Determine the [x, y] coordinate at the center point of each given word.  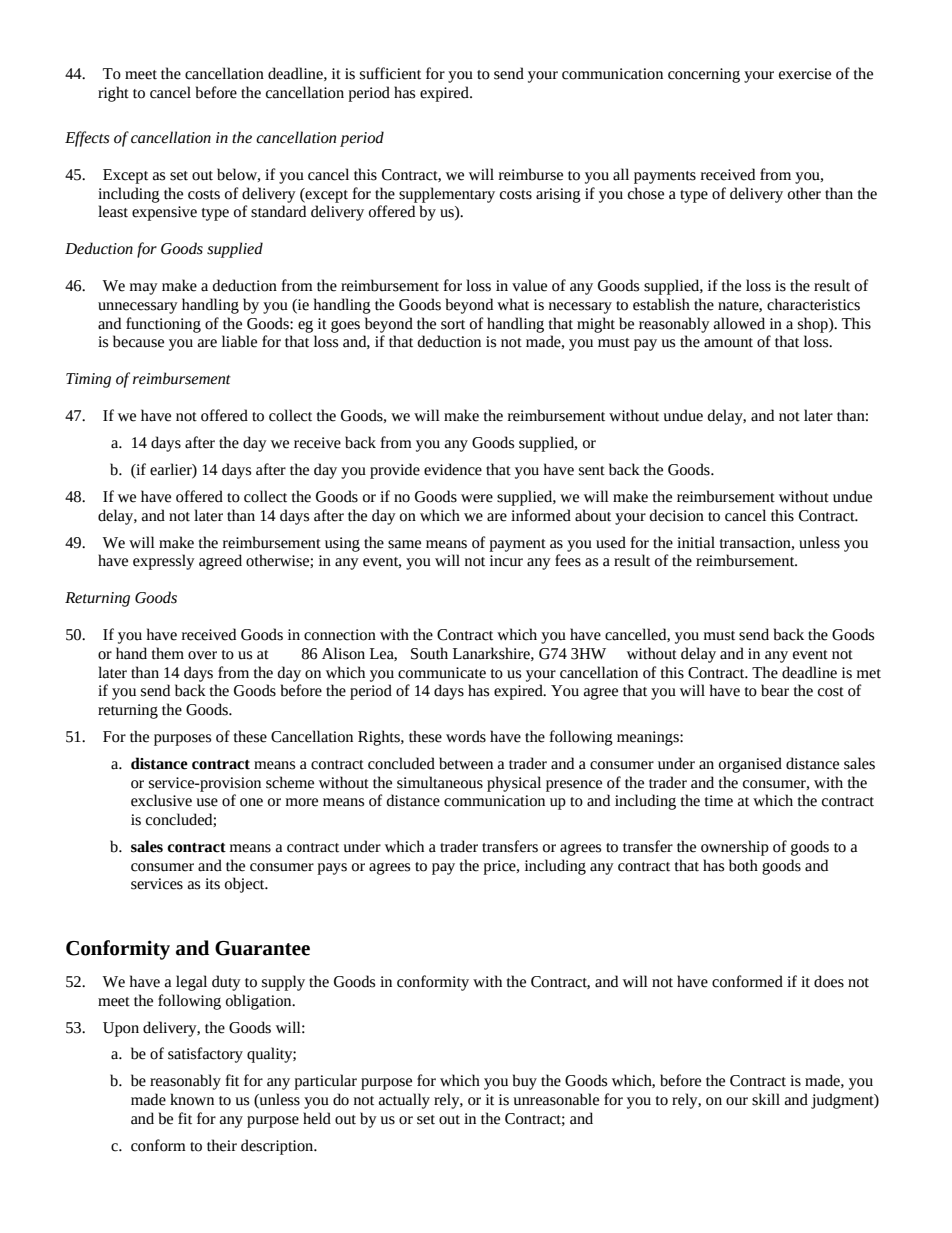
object [246, 885]
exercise [805, 74]
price [500, 867]
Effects [87, 139]
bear [775, 690]
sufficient [390, 73]
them [168, 653]
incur [506, 561]
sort [453, 325]
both [743, 865]
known [192, 1099]
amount [728, 343]
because [138, 341]
